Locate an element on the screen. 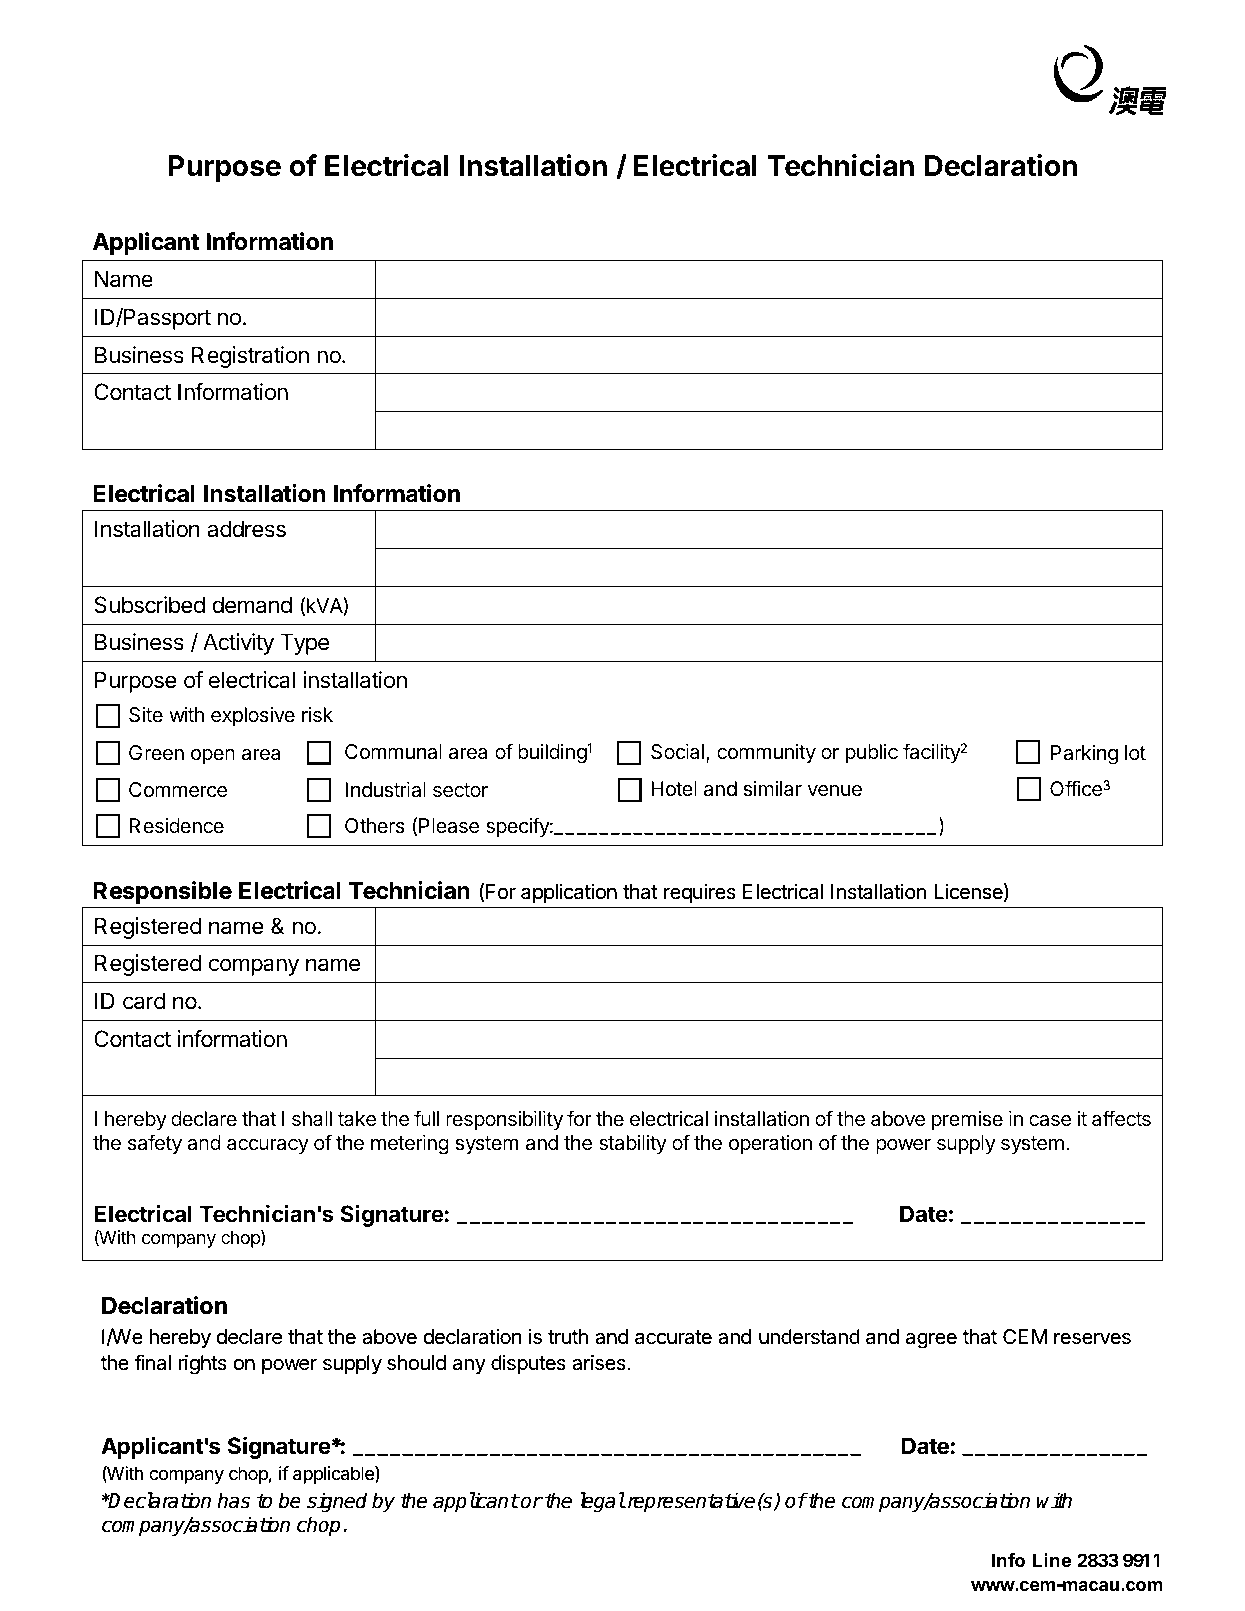 The height and width of the screenshot is (1611, 1245). legal is located at coordinates (602, 1502).
